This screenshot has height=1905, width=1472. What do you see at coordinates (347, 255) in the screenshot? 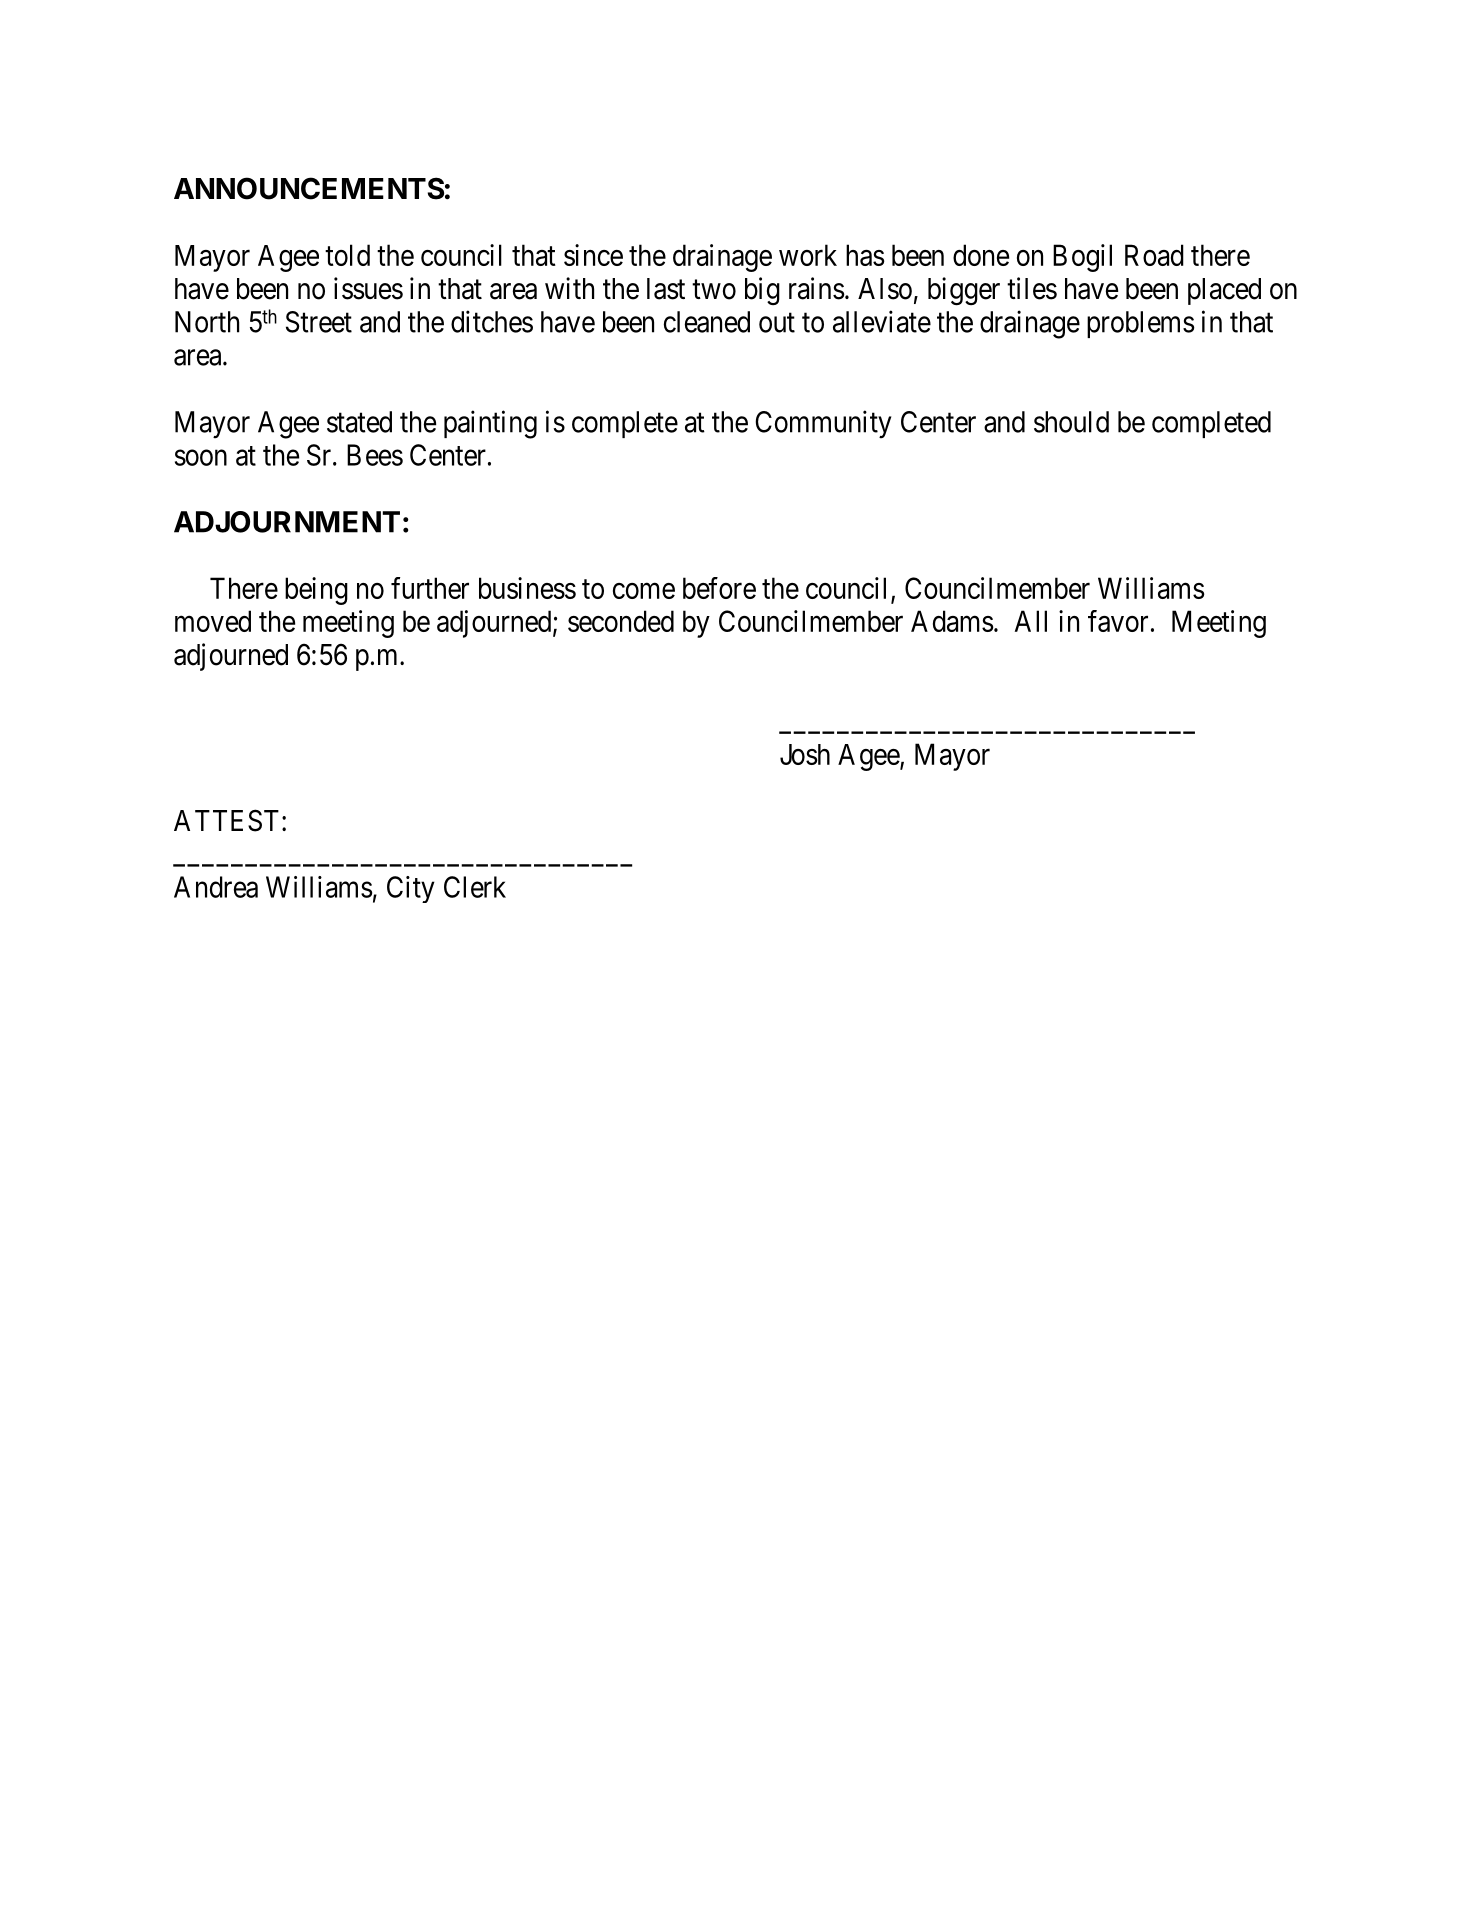
I see `told` at bounding box center [347, 255].
